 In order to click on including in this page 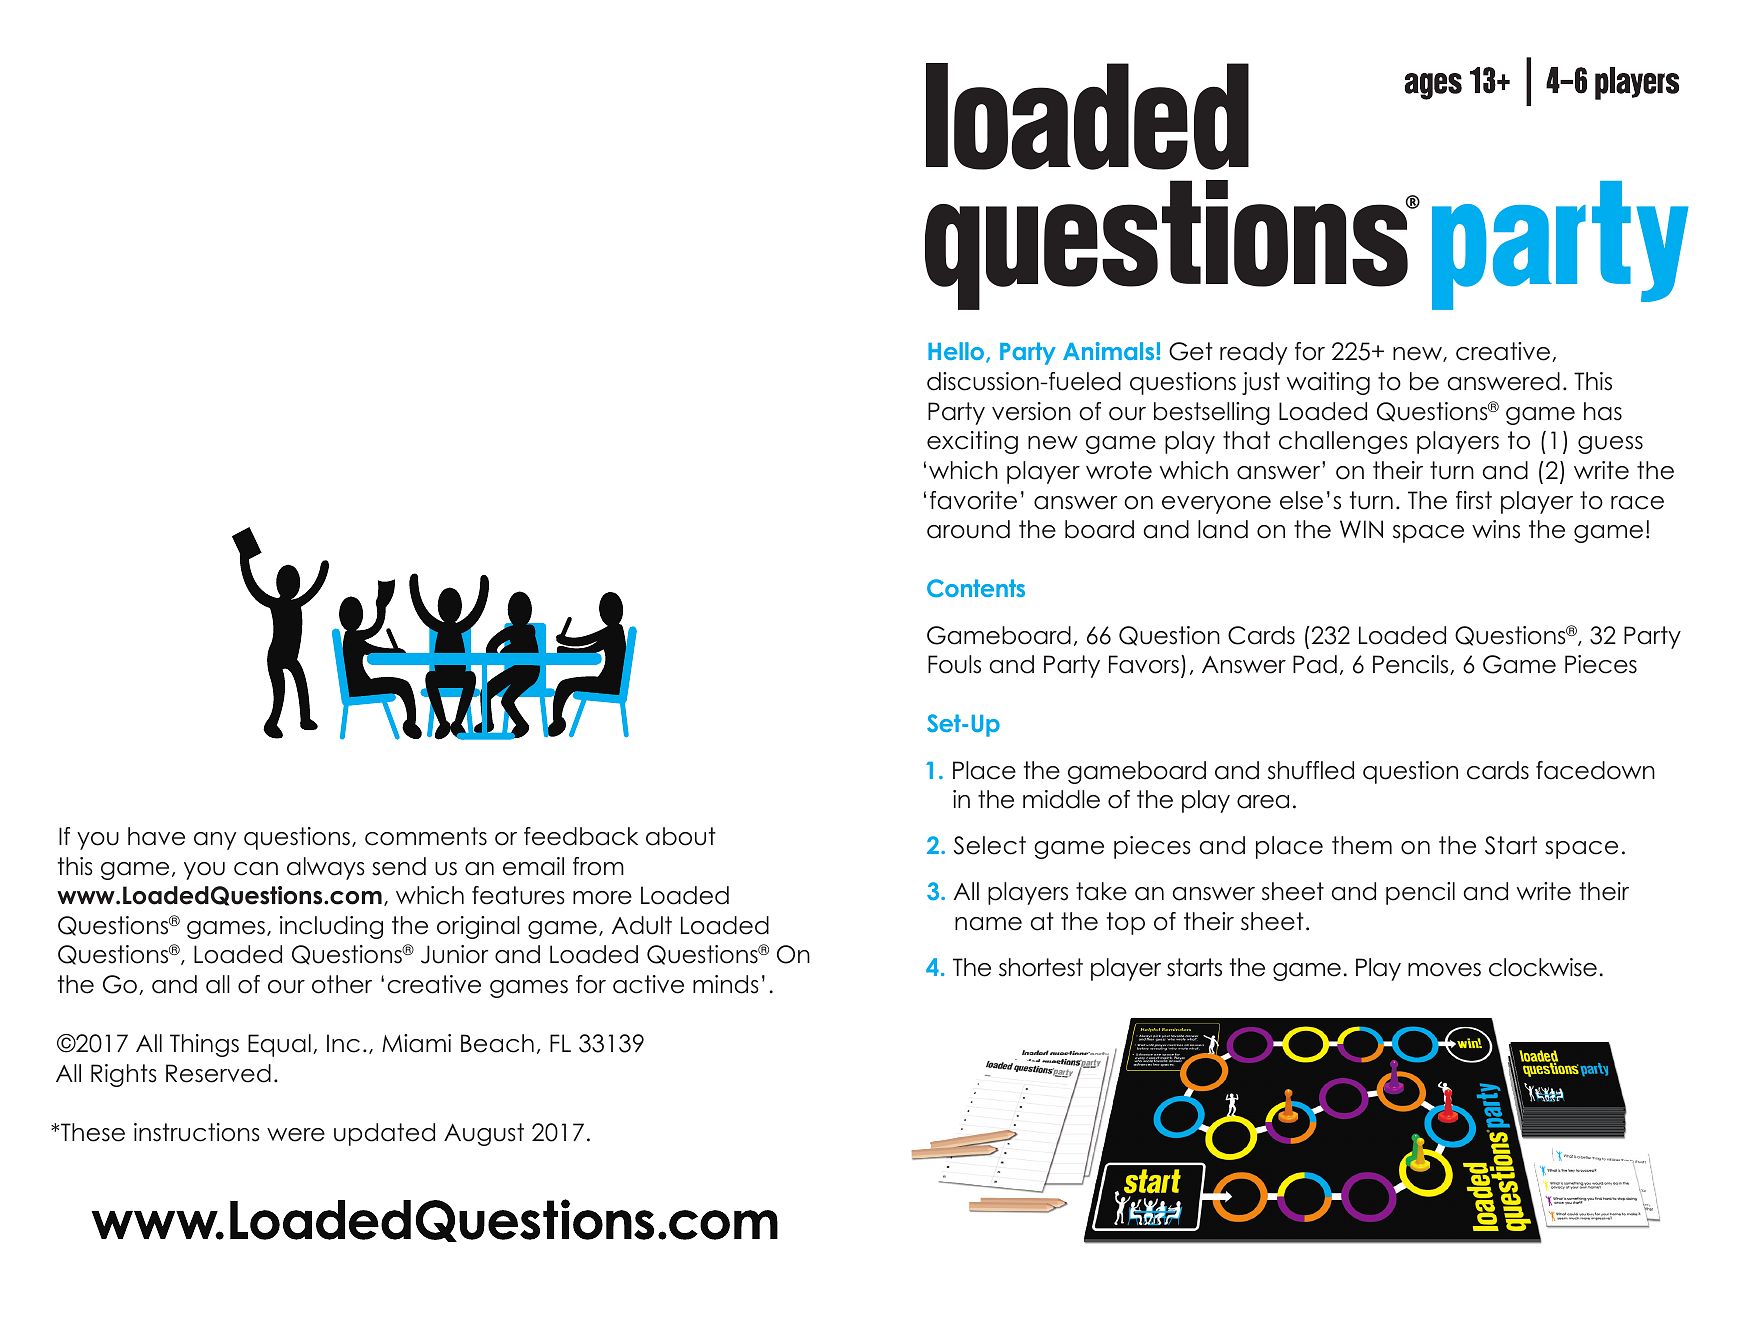, I will do `click(331, 927)`.
